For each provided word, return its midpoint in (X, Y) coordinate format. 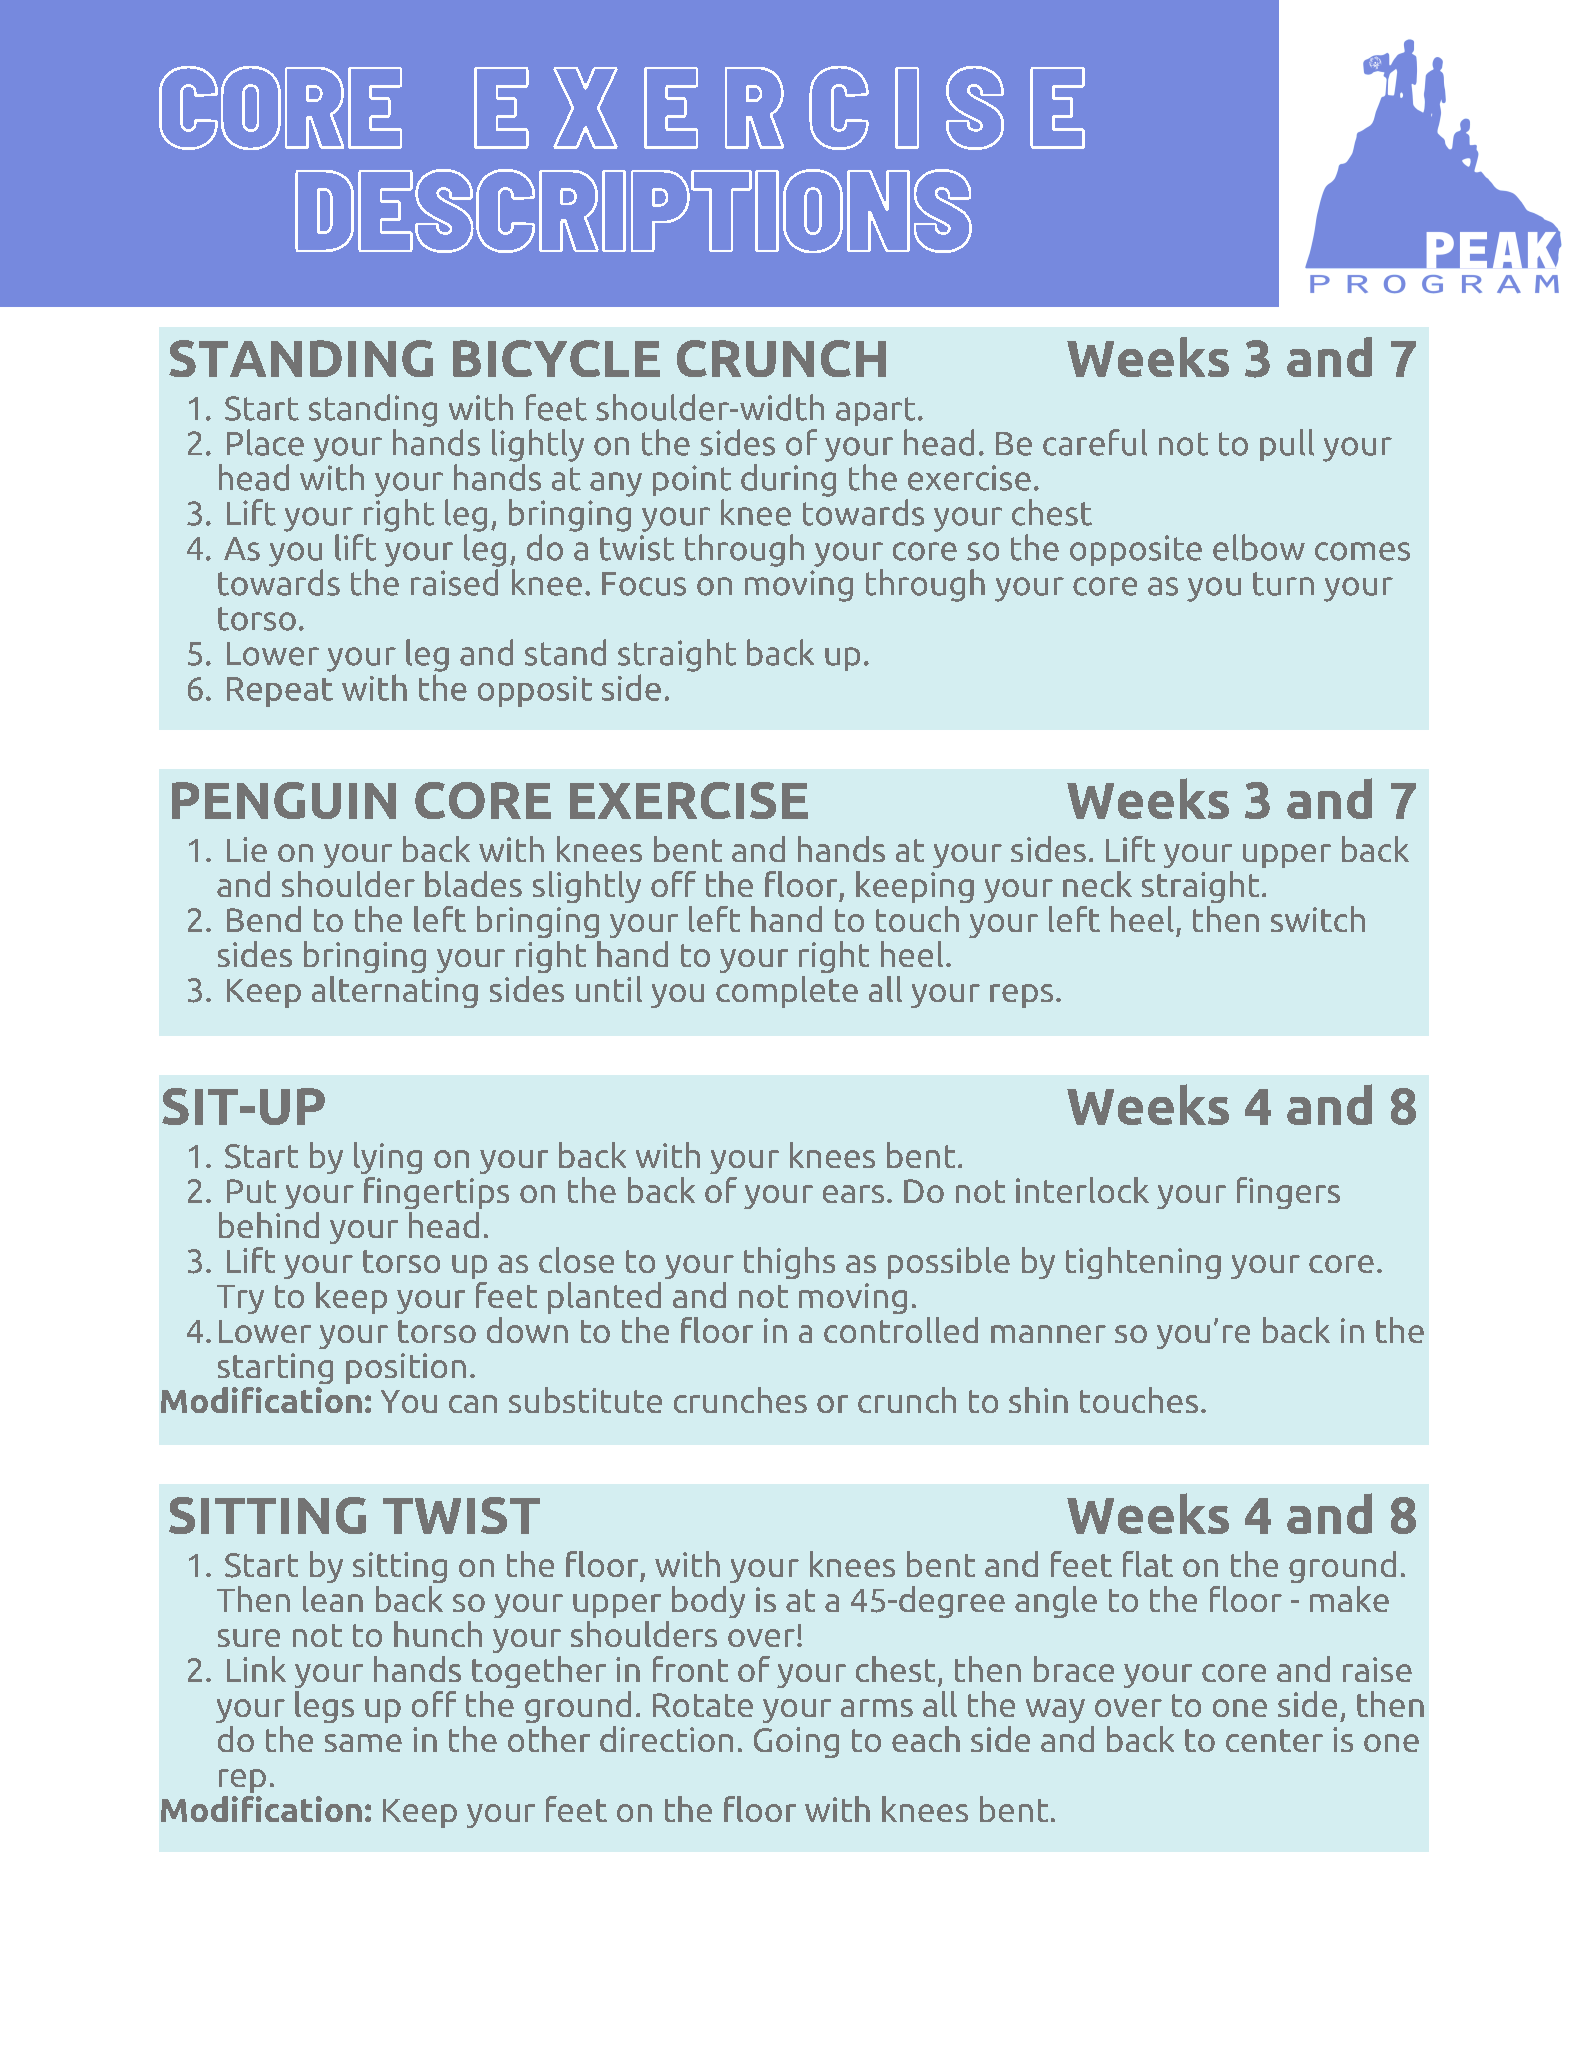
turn (1283, 584)
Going (796, 1742)
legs (324, 1707)
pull (1287, 445)
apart (875, 411)
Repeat (280, 692)
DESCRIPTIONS (633, 211)
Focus (644, 584)
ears (853, 1194)
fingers (1288, 1193)
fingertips (436, 1193)
